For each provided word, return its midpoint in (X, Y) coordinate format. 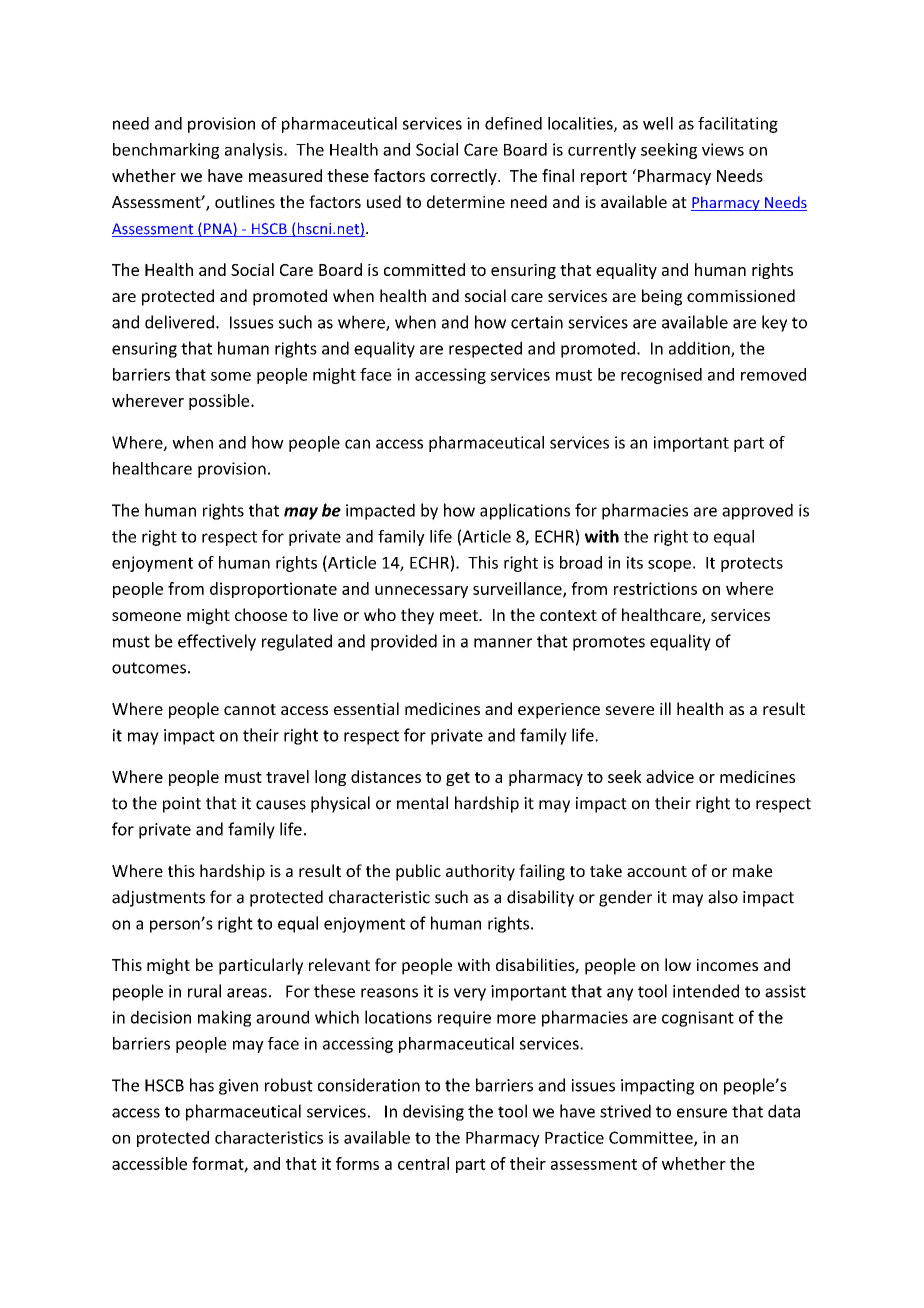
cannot (250, 709)
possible (220, 402)
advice (670, 776)
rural (204, 991)
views (723, 149)
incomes (727, 965)
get (458, 779)
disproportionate (273, 590)
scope (669, 566)
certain (537, 322)
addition (700, 349)
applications (525, 511)
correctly (465, 177)
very (470, 994)
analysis (255, 151)
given (238, 1087)
